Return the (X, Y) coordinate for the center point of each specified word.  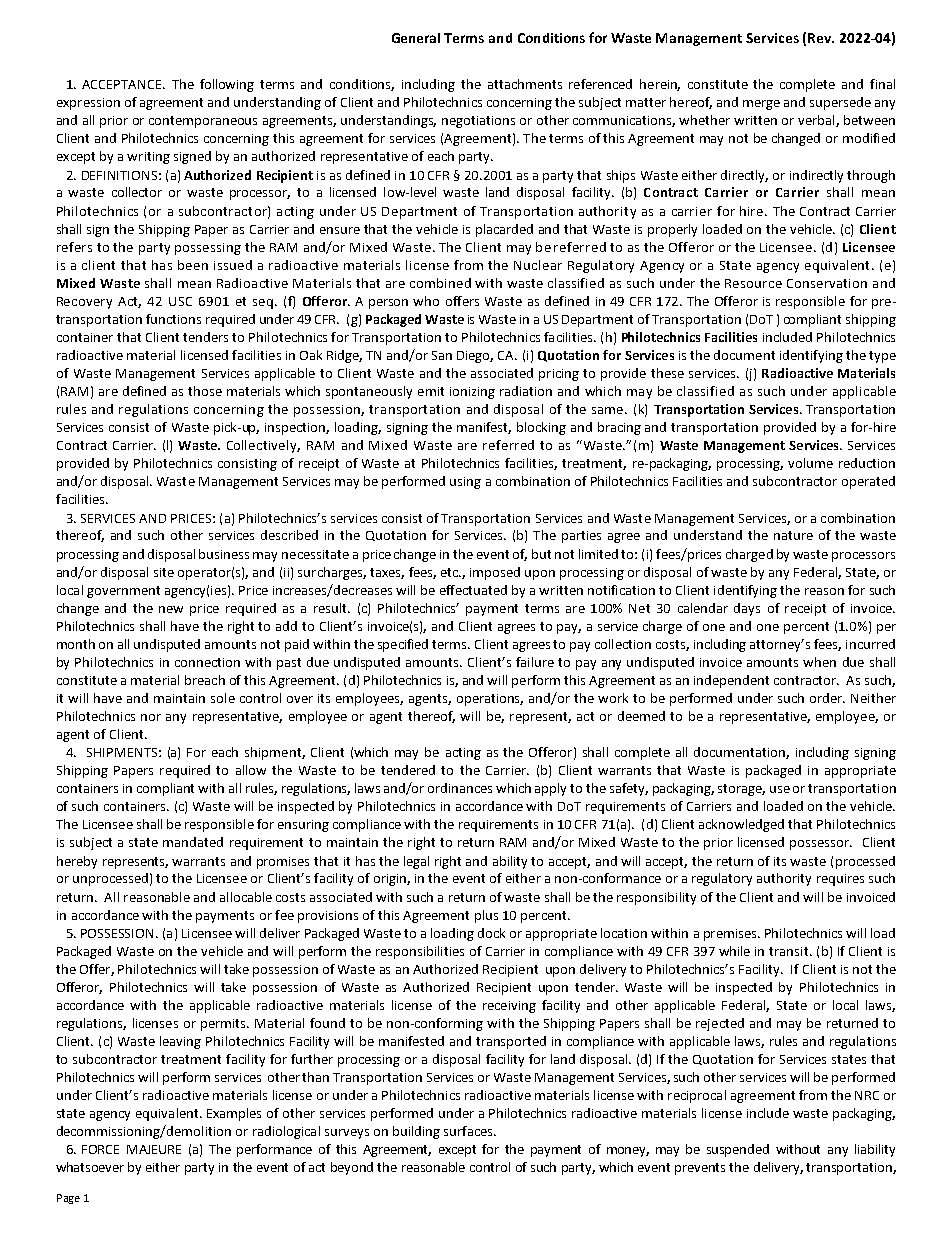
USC (180, 301)
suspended (738, 1150)
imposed (495, 573)
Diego (475, 357)
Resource (753, 283)
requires (840, 880)
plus (486, 916)
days (747, 609)
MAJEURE (154, 1149)
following (227, 85)
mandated (193, 842)
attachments (525, 84)
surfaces (469, 1131)
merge (761, 105)
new (171, 609)
